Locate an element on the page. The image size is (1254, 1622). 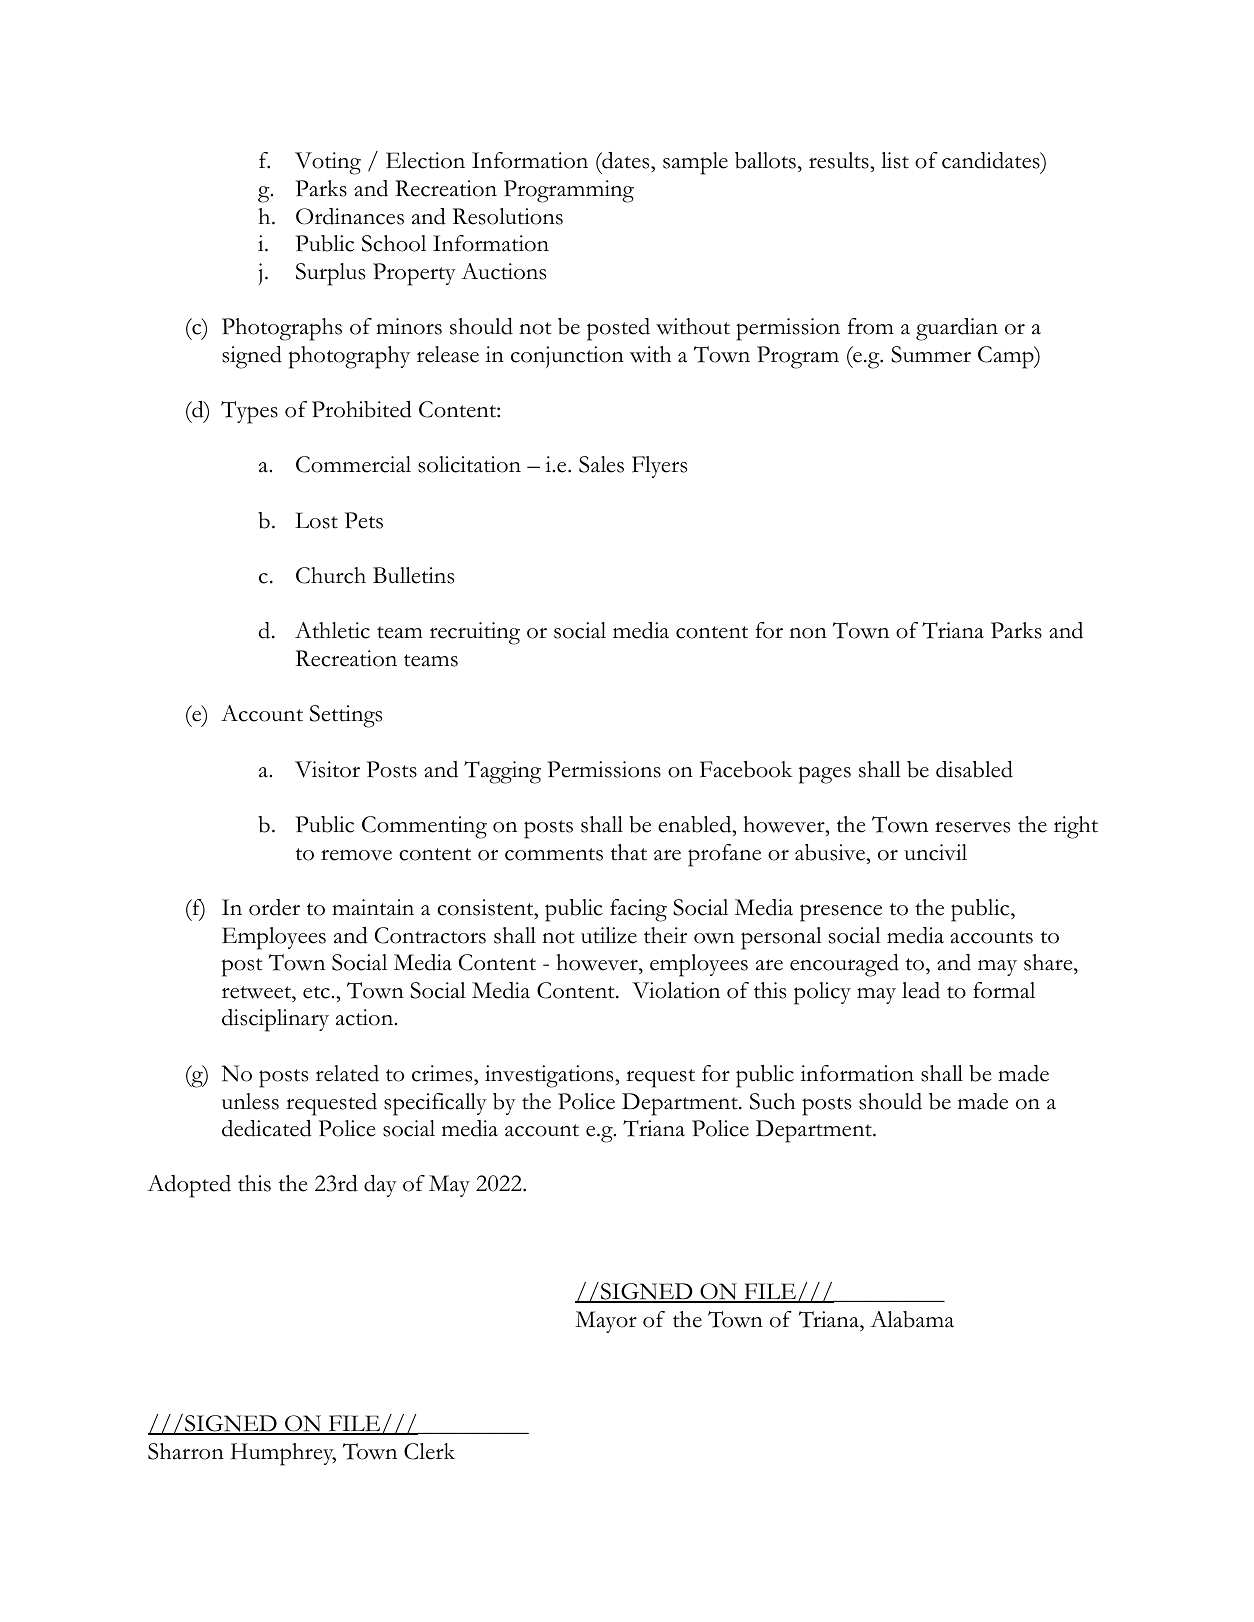
Mayor is located at coordinates (606, 1322).
